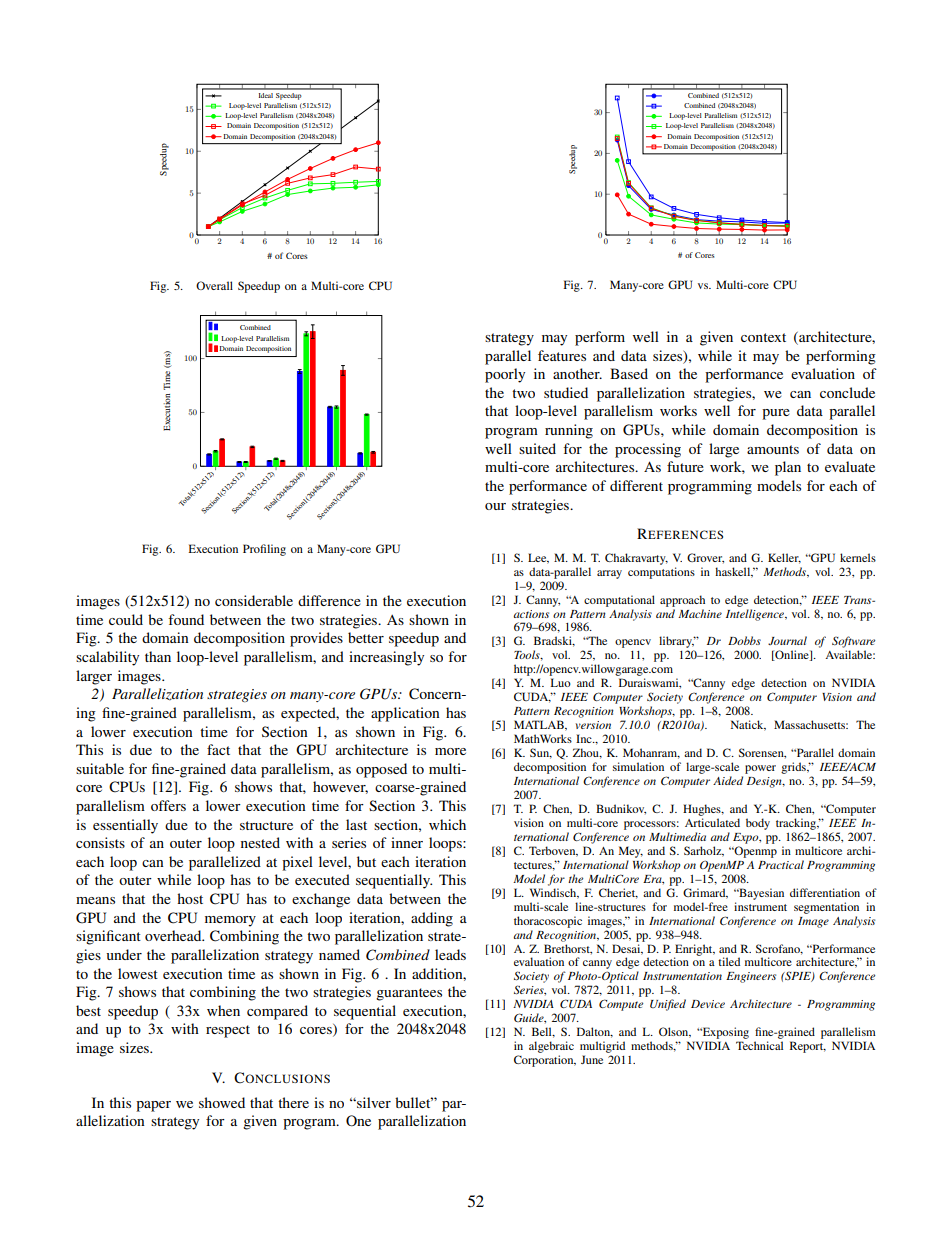  I want to click on host, so click(190, 898).
